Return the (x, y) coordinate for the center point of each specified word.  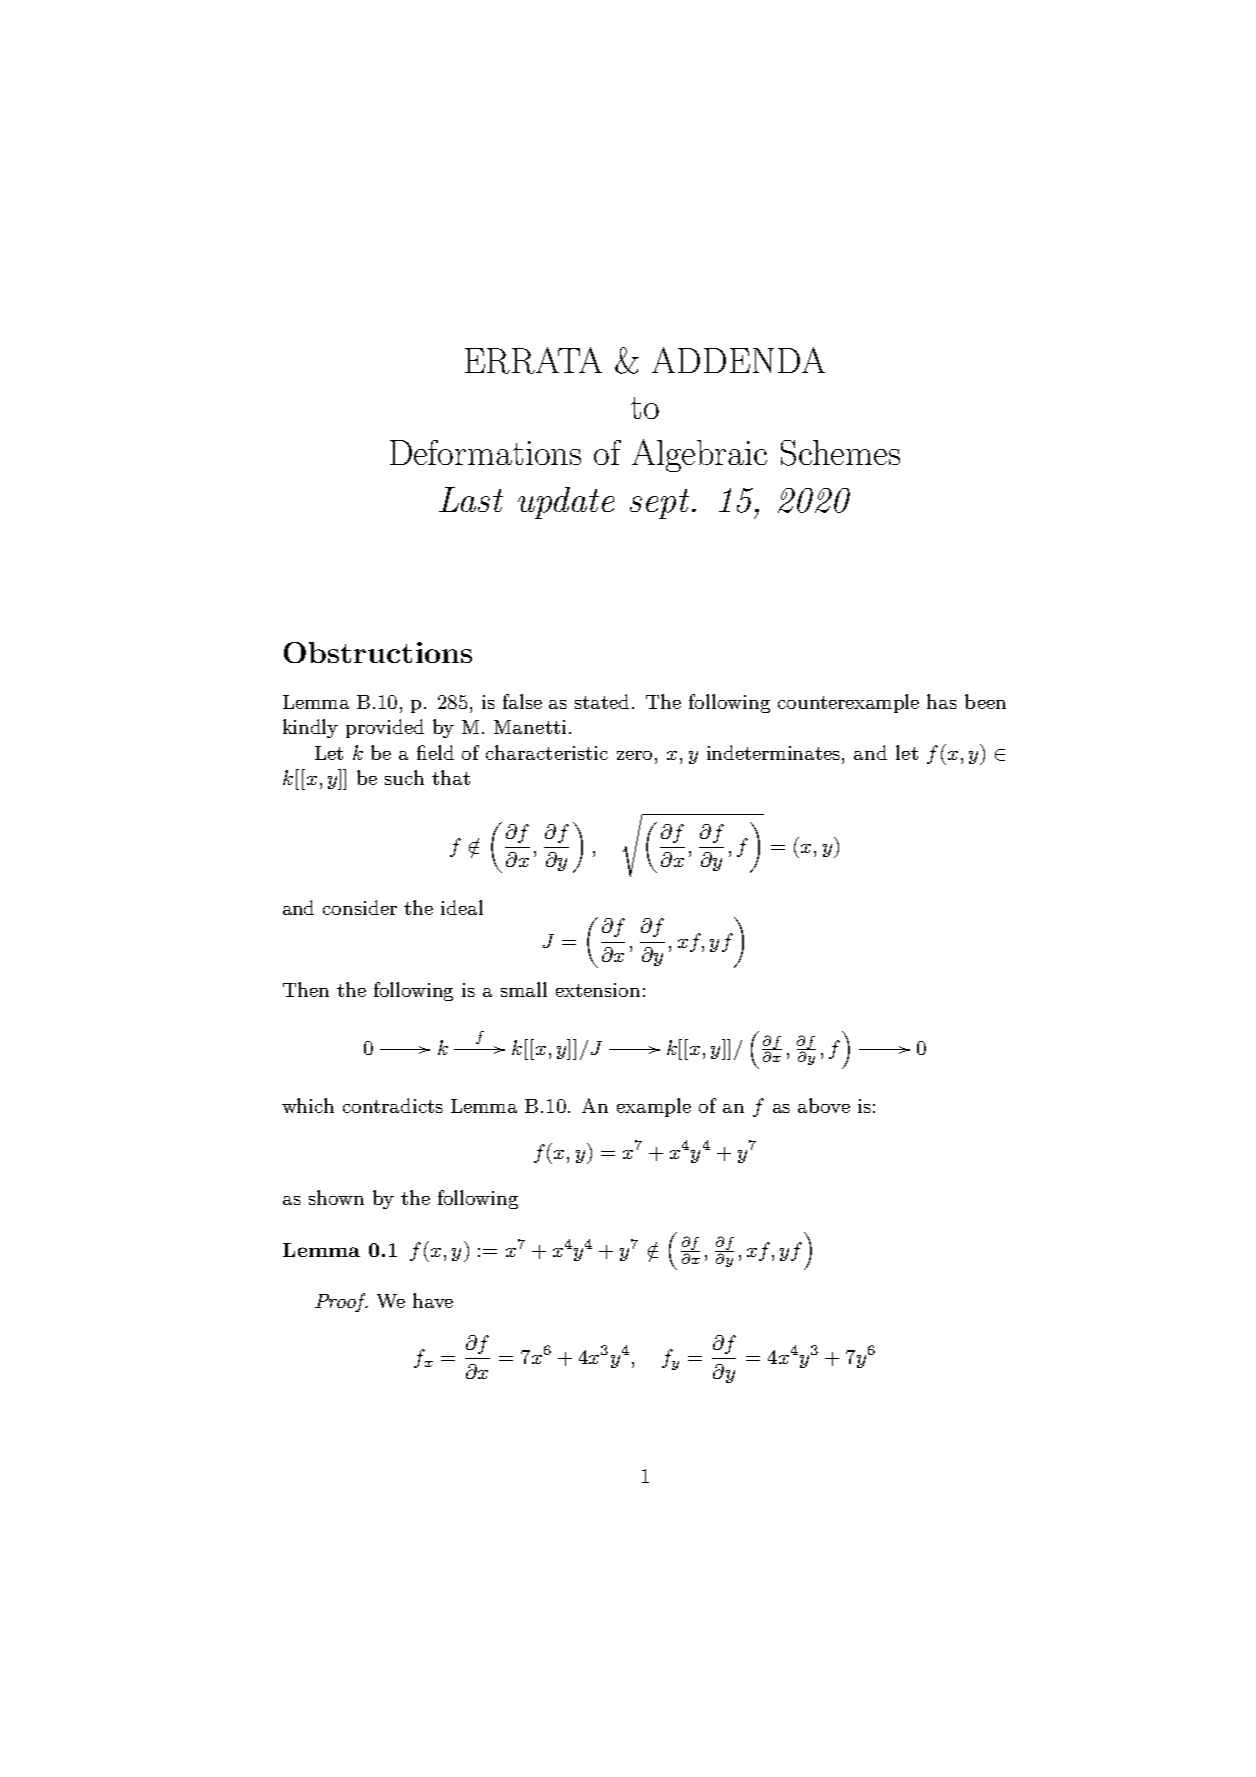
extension (598, 990)
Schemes (840, 453)
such (404, 777)
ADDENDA (738, 360)
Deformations (485, 452)
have (433, 1300)
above (824, 1105)
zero (634, 755)
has (942, 701)
